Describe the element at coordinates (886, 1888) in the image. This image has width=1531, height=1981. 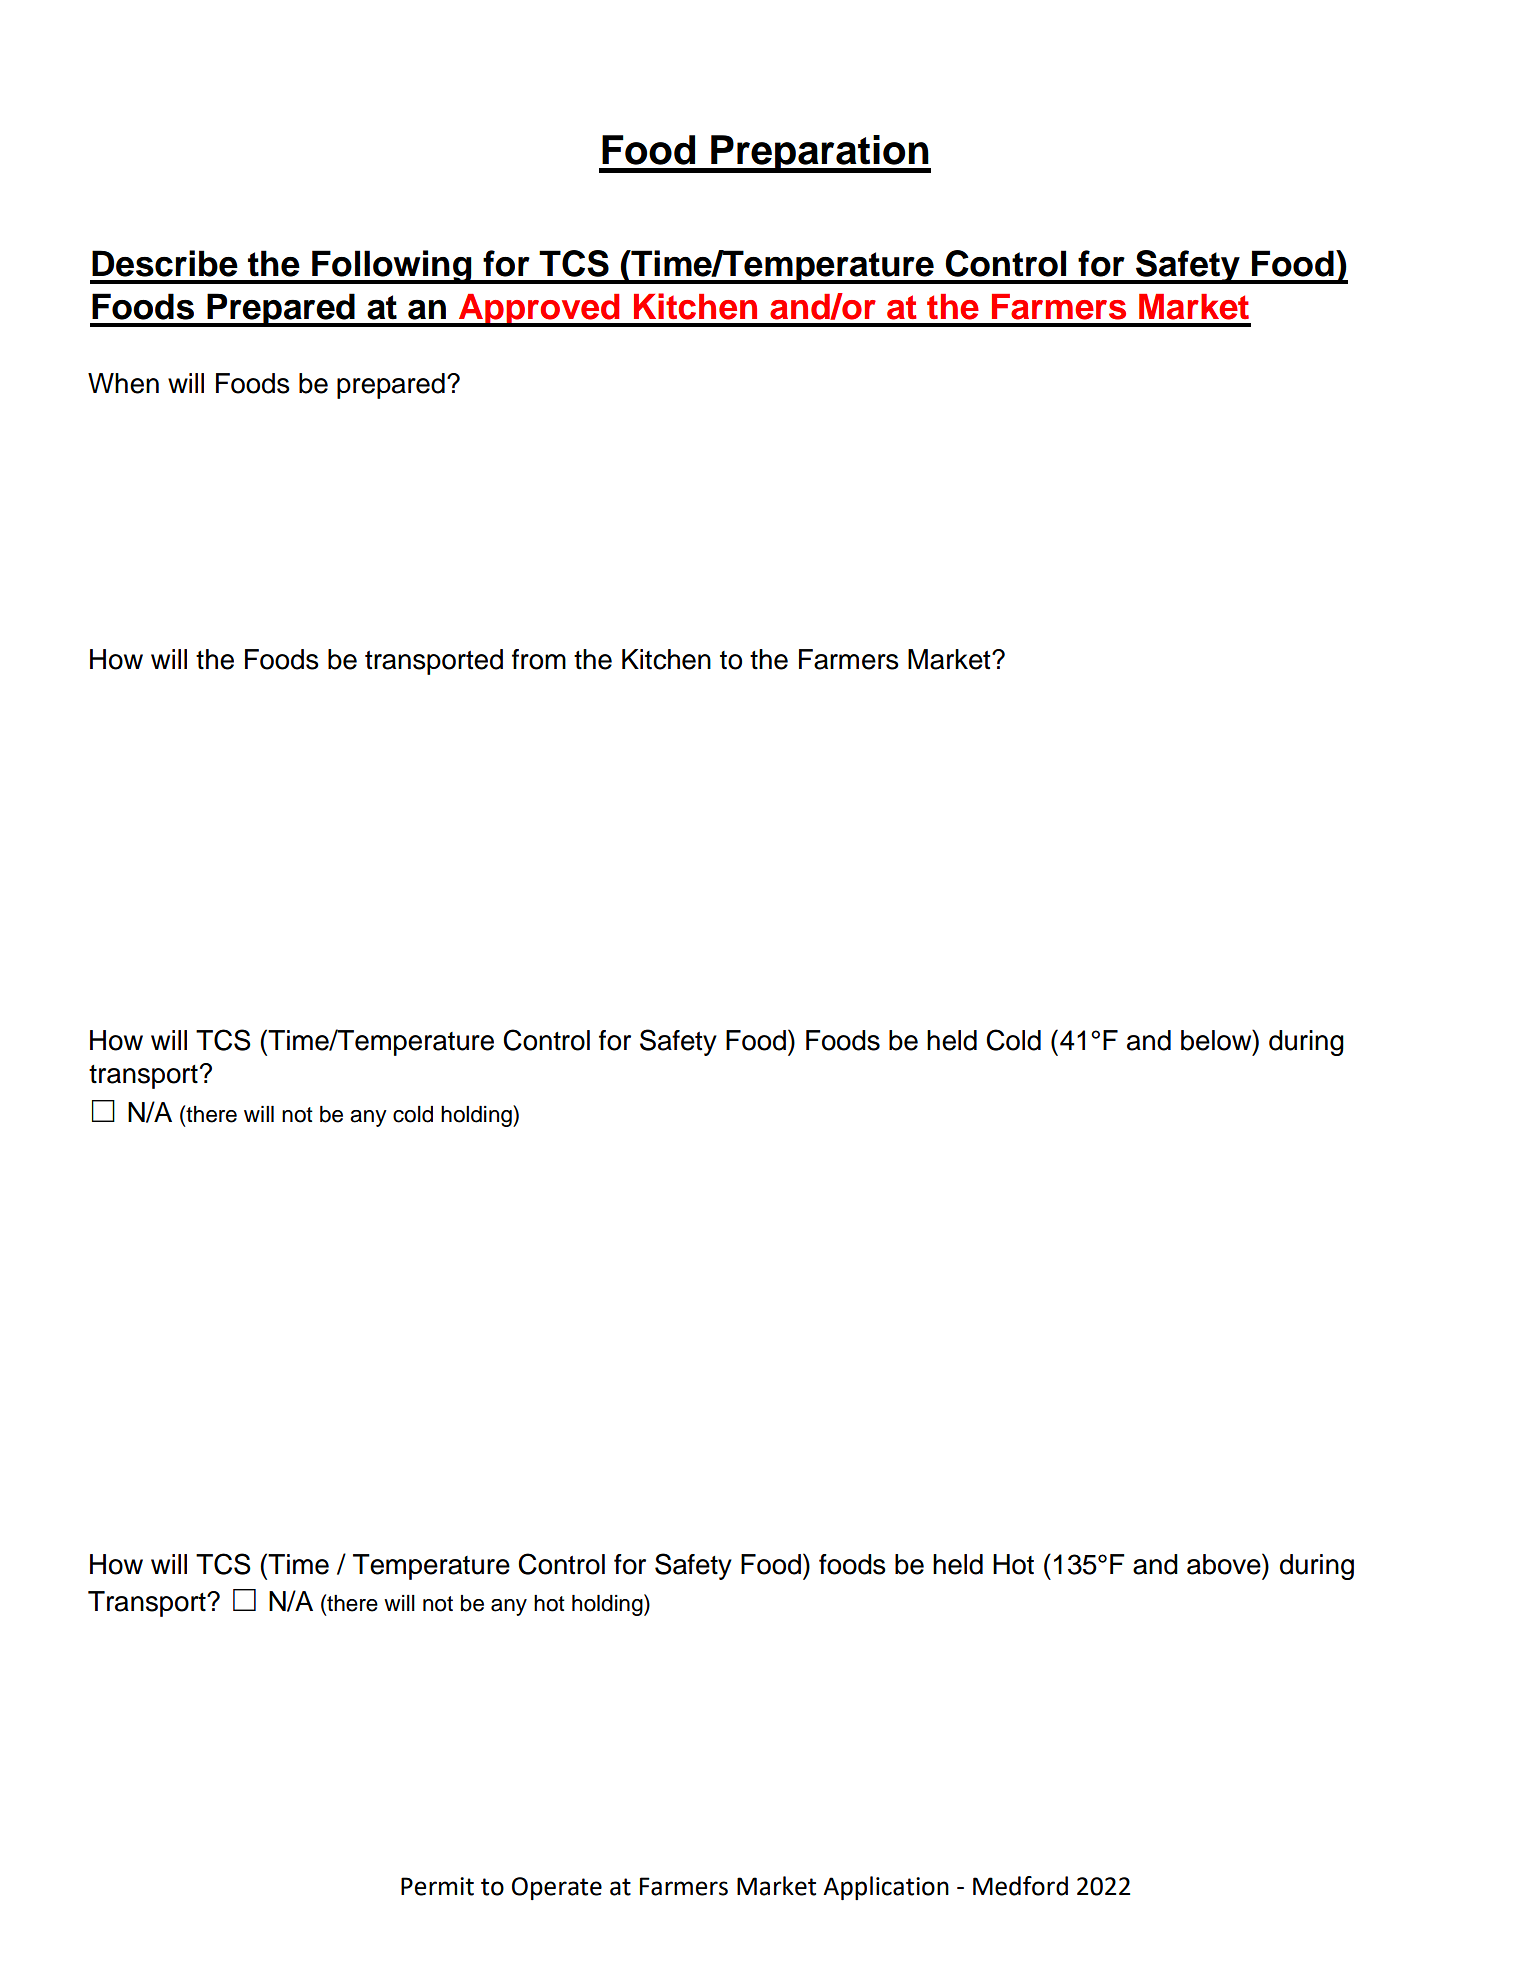
I see `Application` at that location.
